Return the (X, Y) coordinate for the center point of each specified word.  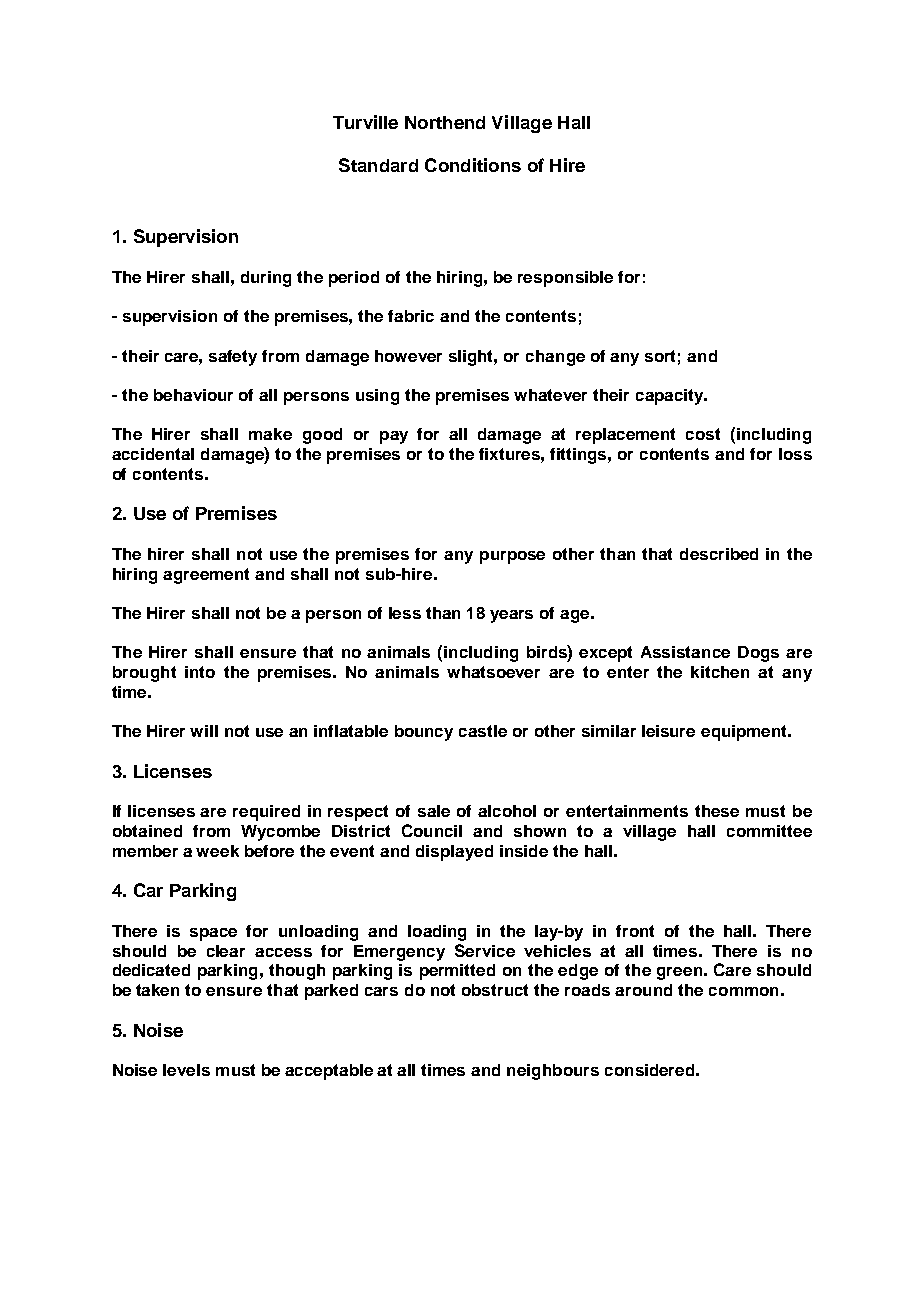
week (217, 851)
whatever (550, 395)
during (266, 279)
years (511, 616)
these (717, 811)
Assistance (685, 652)
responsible (565, 279)
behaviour (193, 395)
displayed (454, 853)
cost (703, 434)
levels (186, 1070)
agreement (206, 576)
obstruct (495, 990)
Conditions (473, 165)
